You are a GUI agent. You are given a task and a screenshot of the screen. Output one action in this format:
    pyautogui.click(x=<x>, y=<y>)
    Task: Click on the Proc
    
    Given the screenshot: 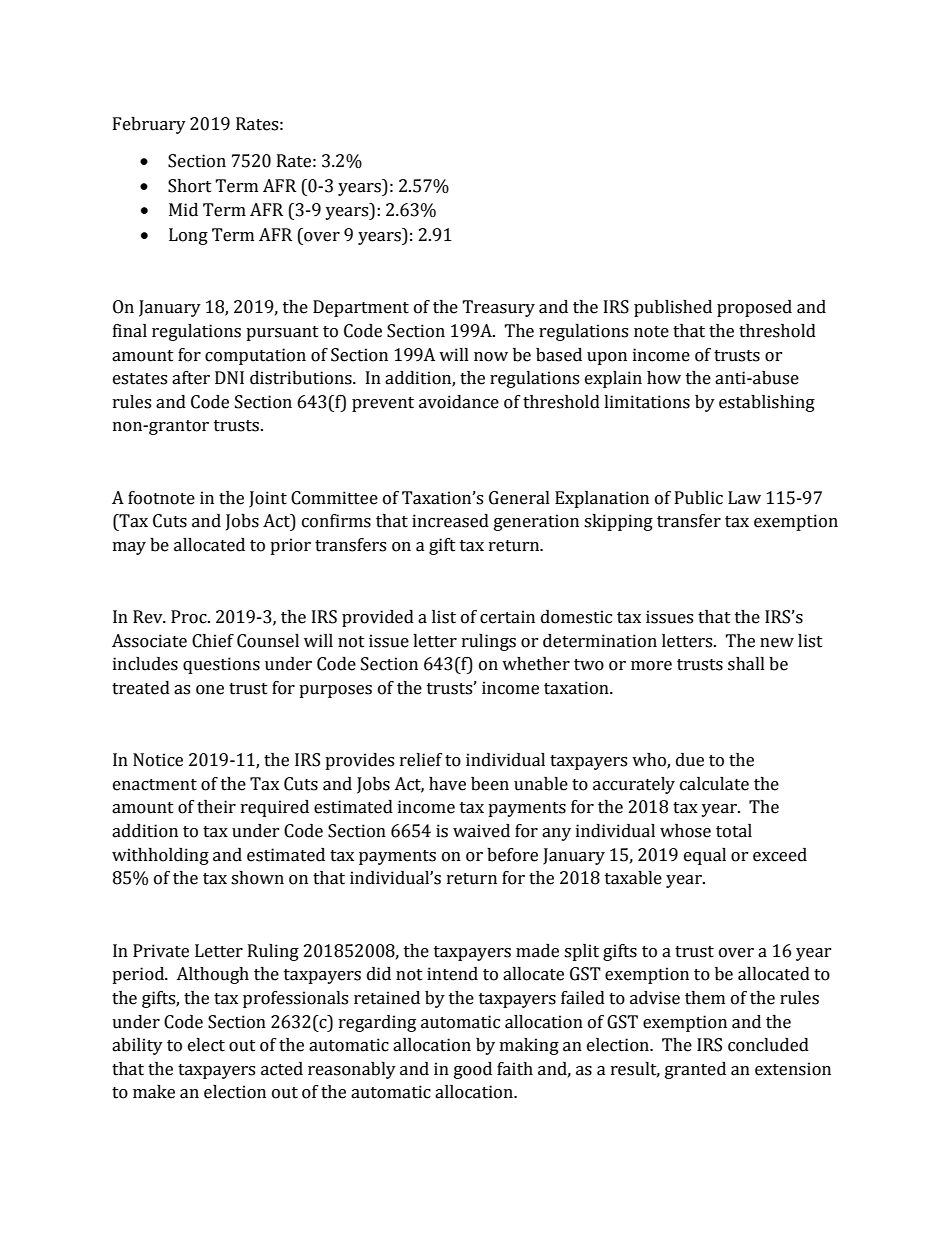 What is the action you would take?
    pyautogui.click(x=190, y=617)
